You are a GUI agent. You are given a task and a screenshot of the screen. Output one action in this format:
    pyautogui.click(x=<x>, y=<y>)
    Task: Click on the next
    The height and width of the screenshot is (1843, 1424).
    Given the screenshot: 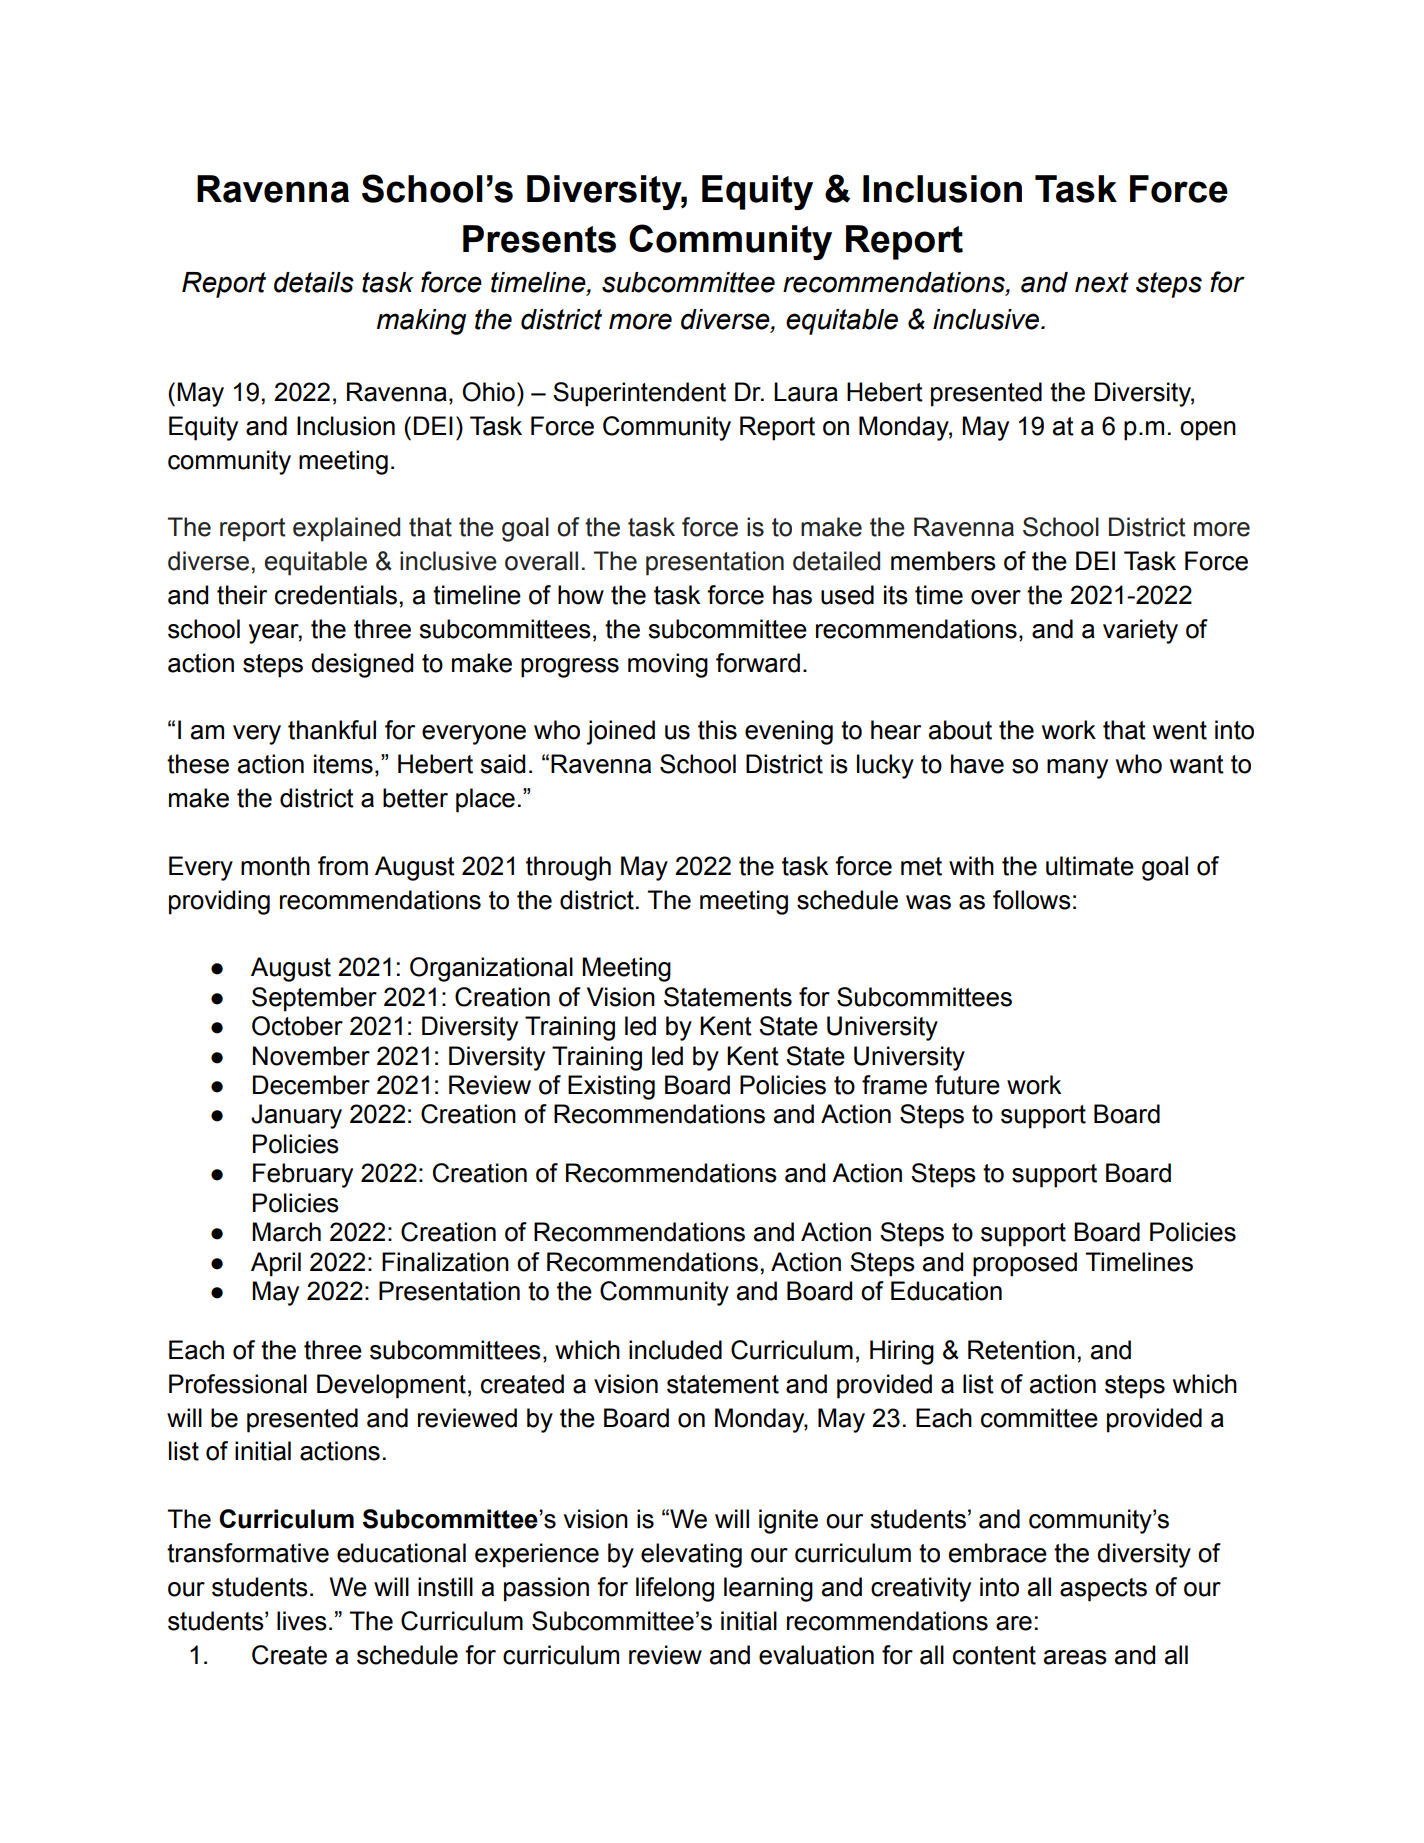 What is the action you would take?
    pyautogui.click(x=1102, y=282)
